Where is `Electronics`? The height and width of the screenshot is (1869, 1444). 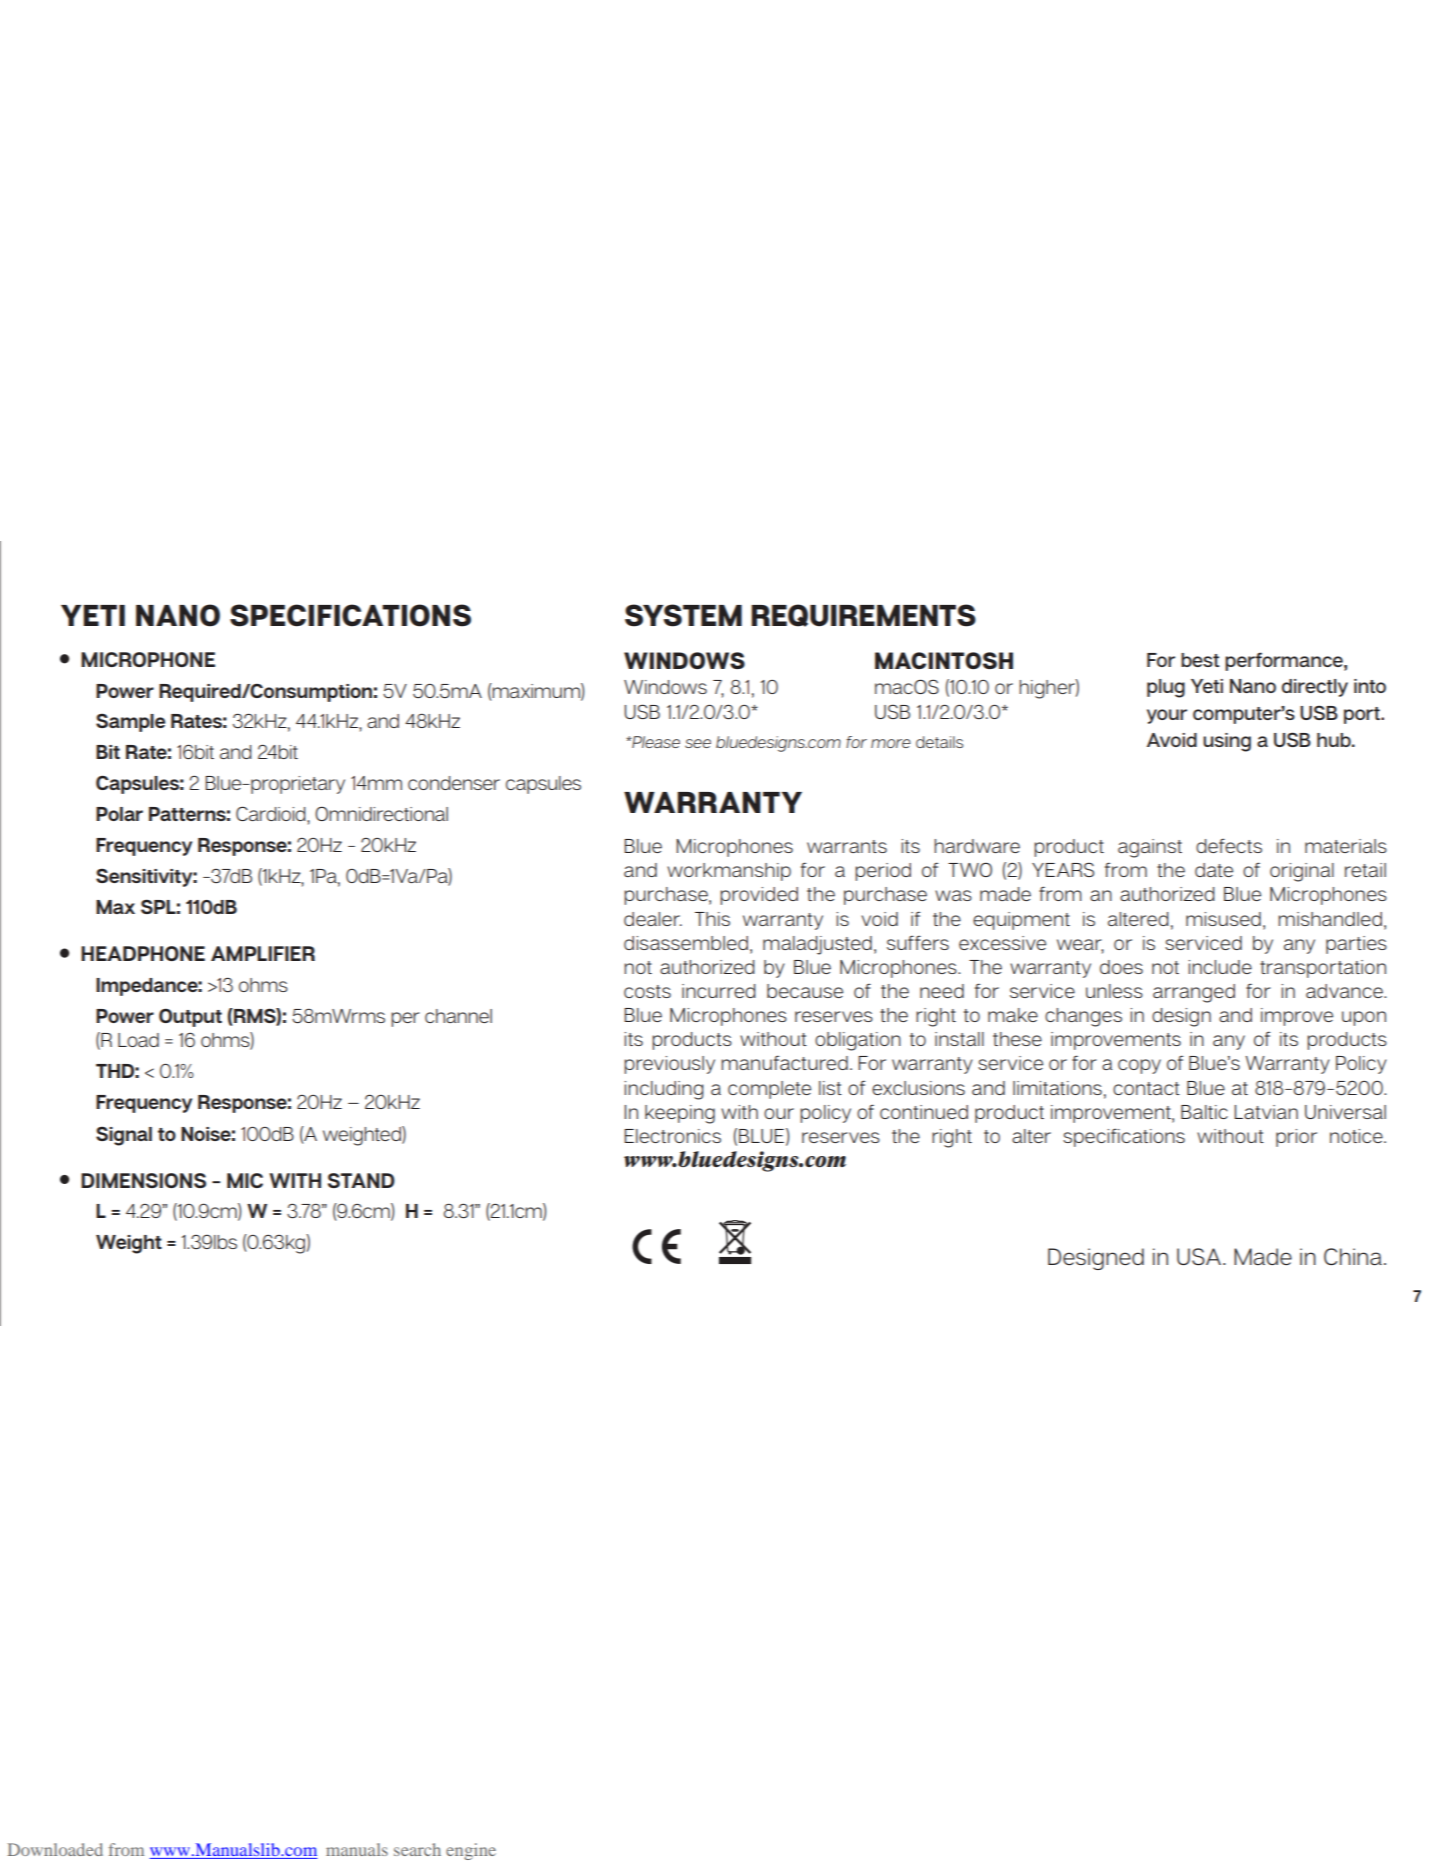
Electronics is located at coordinates (672, 1136).
